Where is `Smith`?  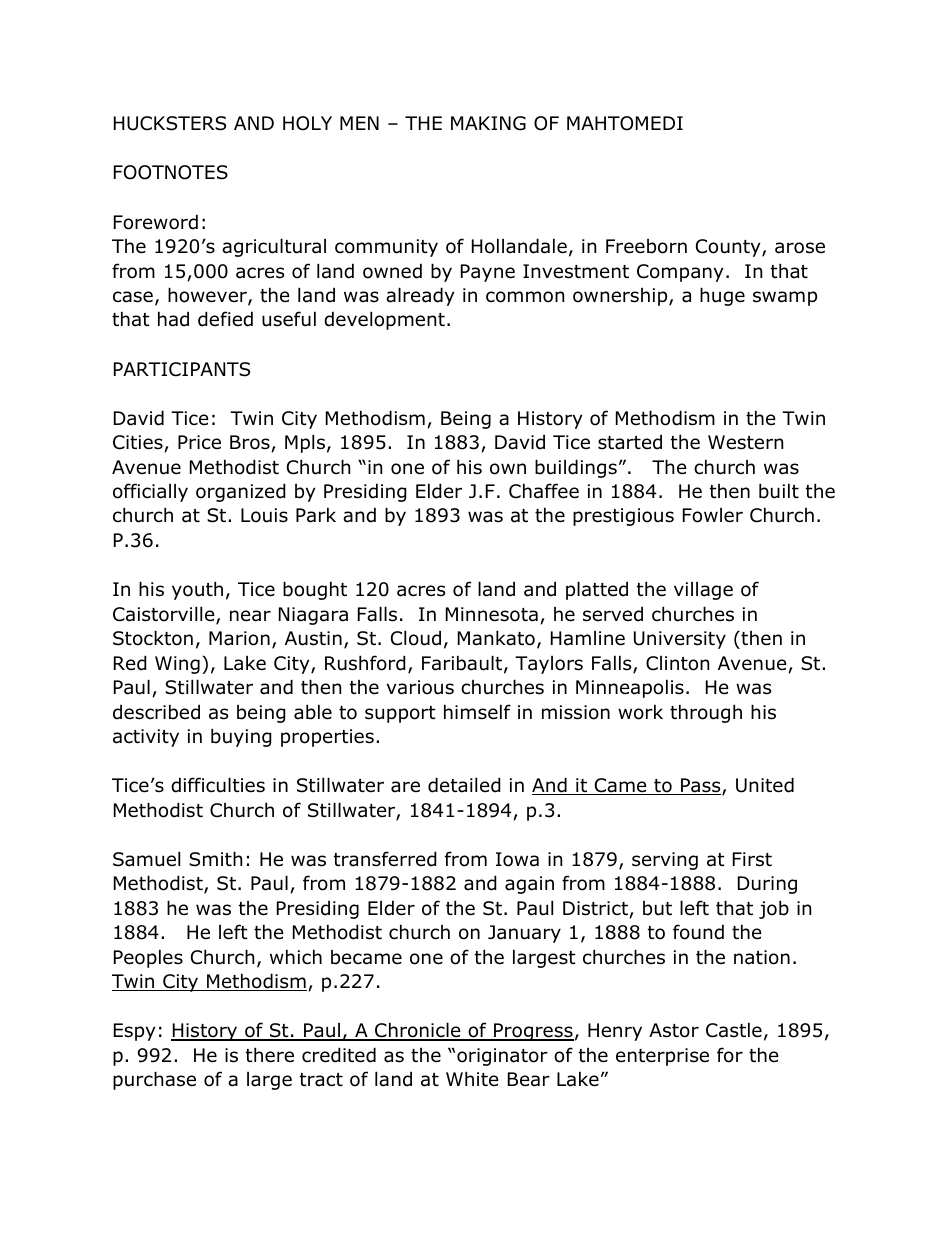 Smith is located at coordinates (215, 859).
